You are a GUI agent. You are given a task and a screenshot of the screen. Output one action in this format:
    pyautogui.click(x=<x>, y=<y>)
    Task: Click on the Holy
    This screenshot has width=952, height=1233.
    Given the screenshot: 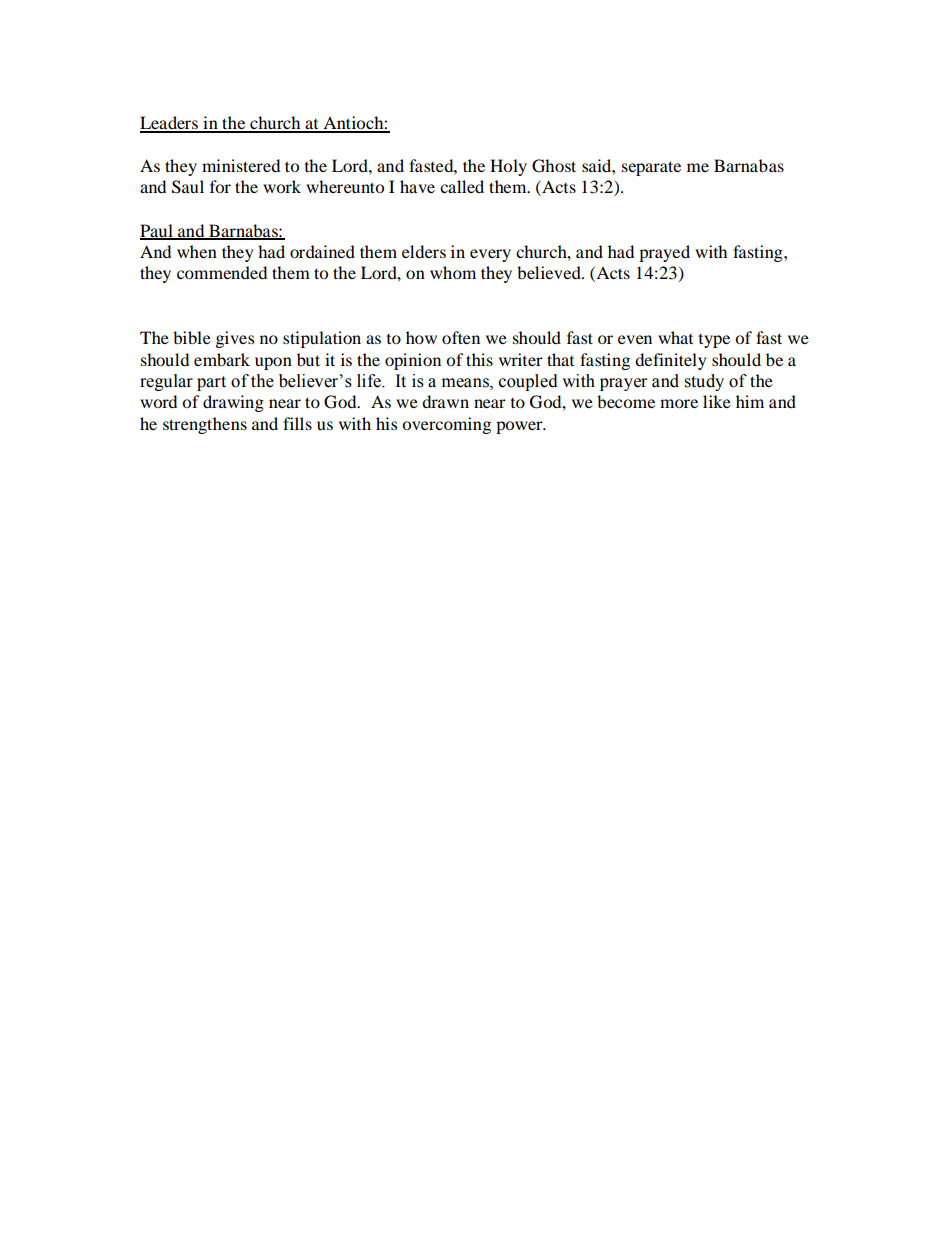 What is the action you would take?
    pyautogui.click(x=508, y=167)
